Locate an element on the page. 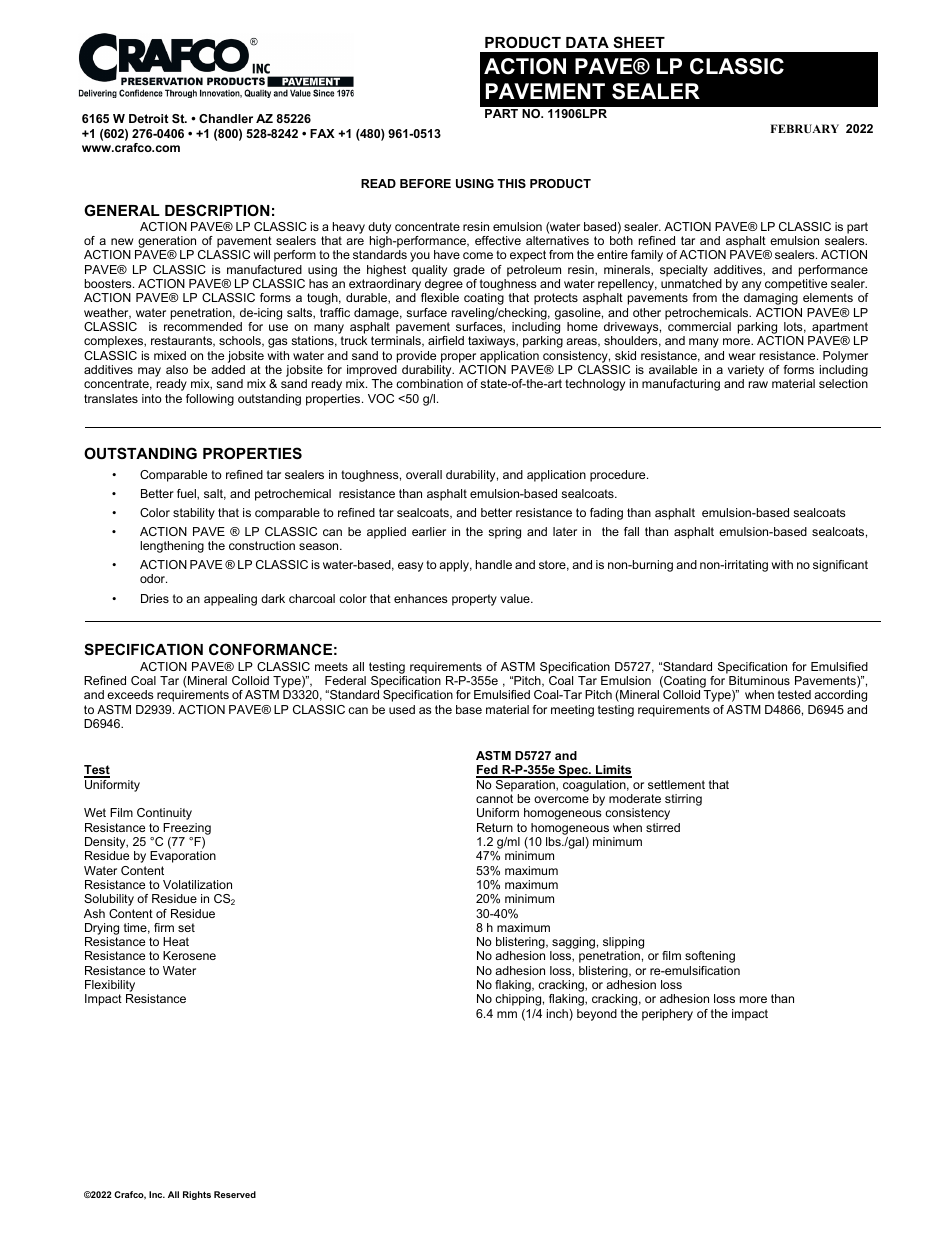  FEBRUARY is located at coordinates (805, 128).
